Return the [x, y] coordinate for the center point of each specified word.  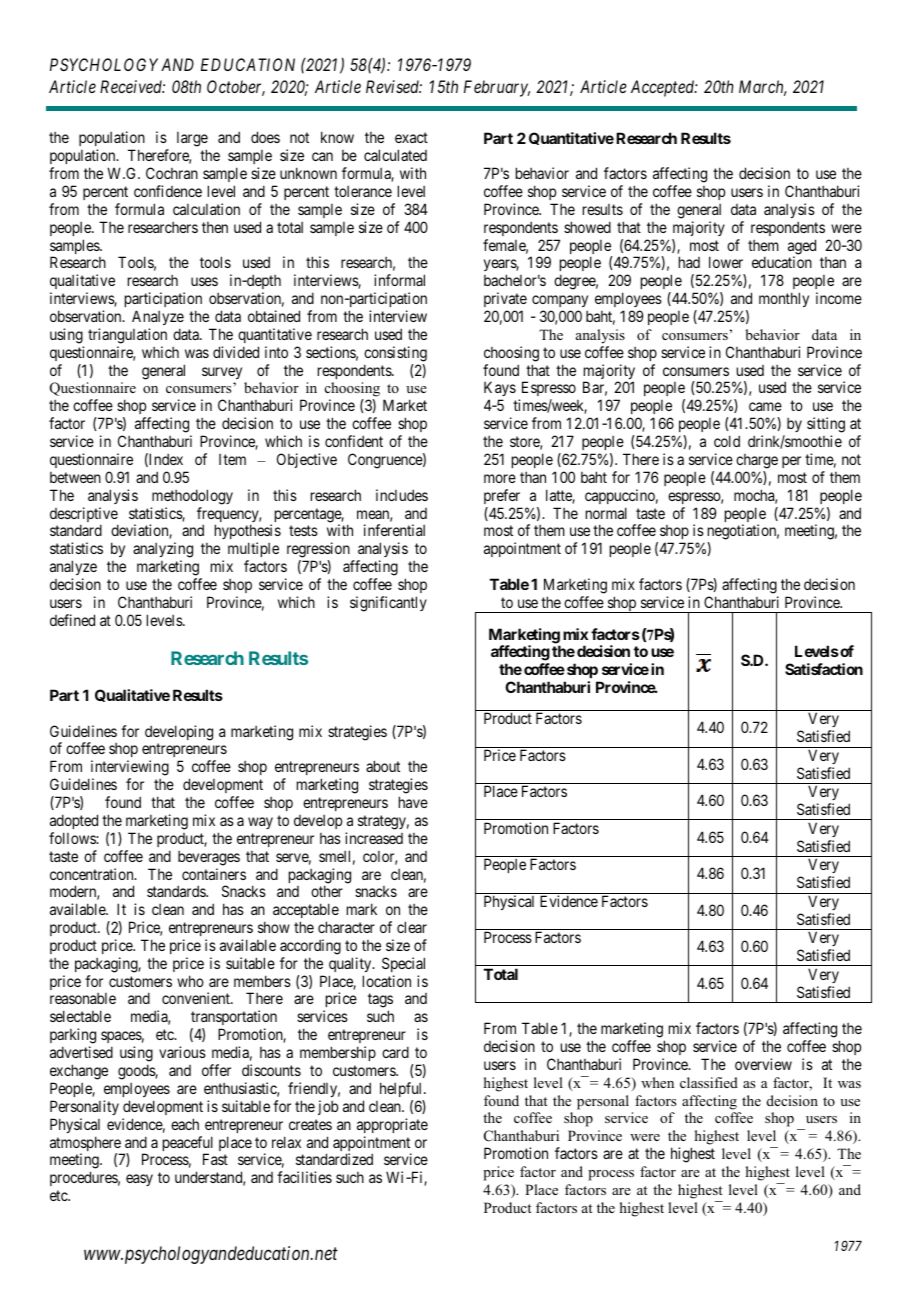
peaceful [188, 1145]
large [192, 141]
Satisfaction [824, 669]
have [413, 802]
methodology [192, 497]
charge [757, 461]
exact [411, 138]
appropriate [392, 1125]
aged [802, 248]
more [500, 478]
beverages [209, 858]
